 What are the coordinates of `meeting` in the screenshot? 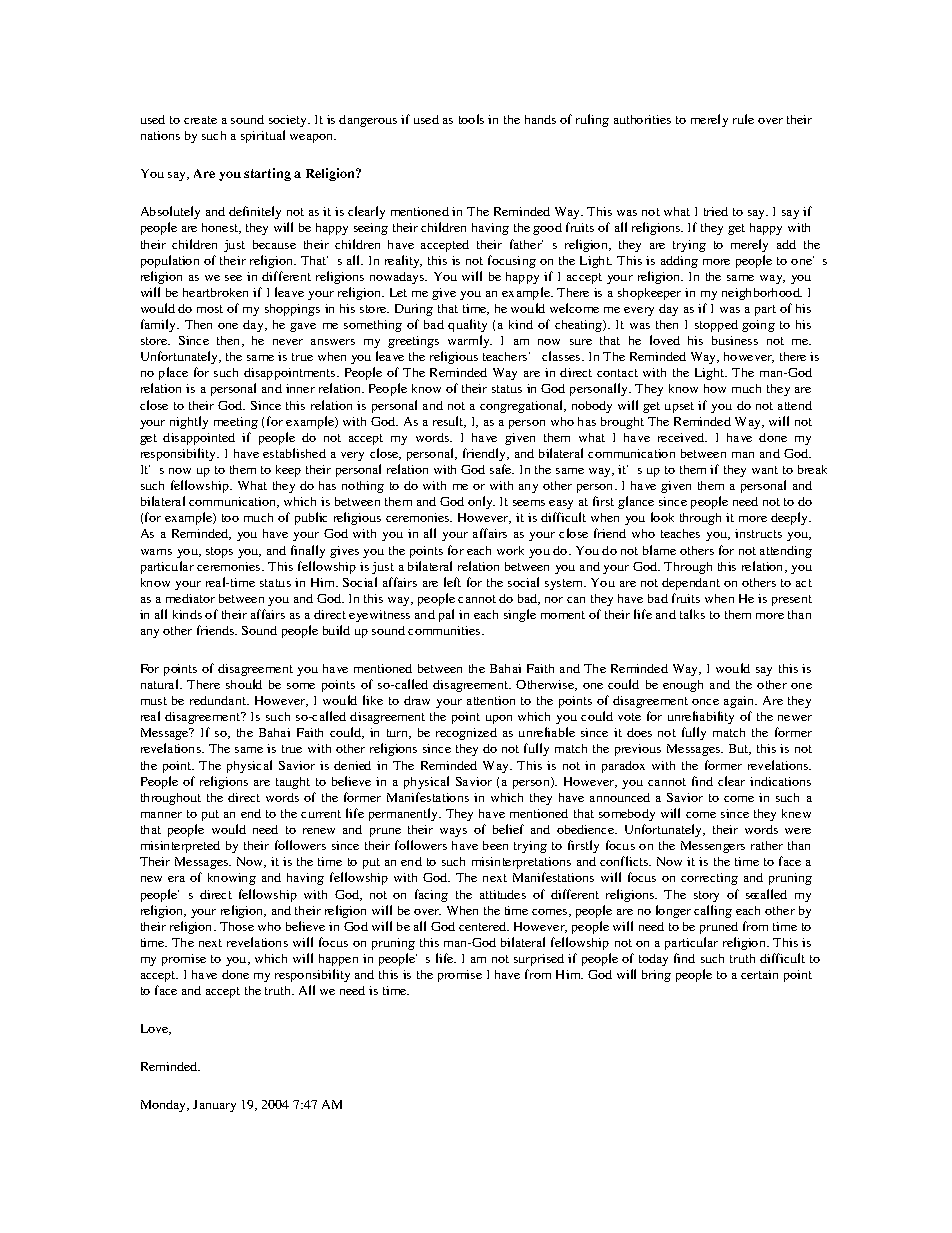 It's located at (236, 423).
